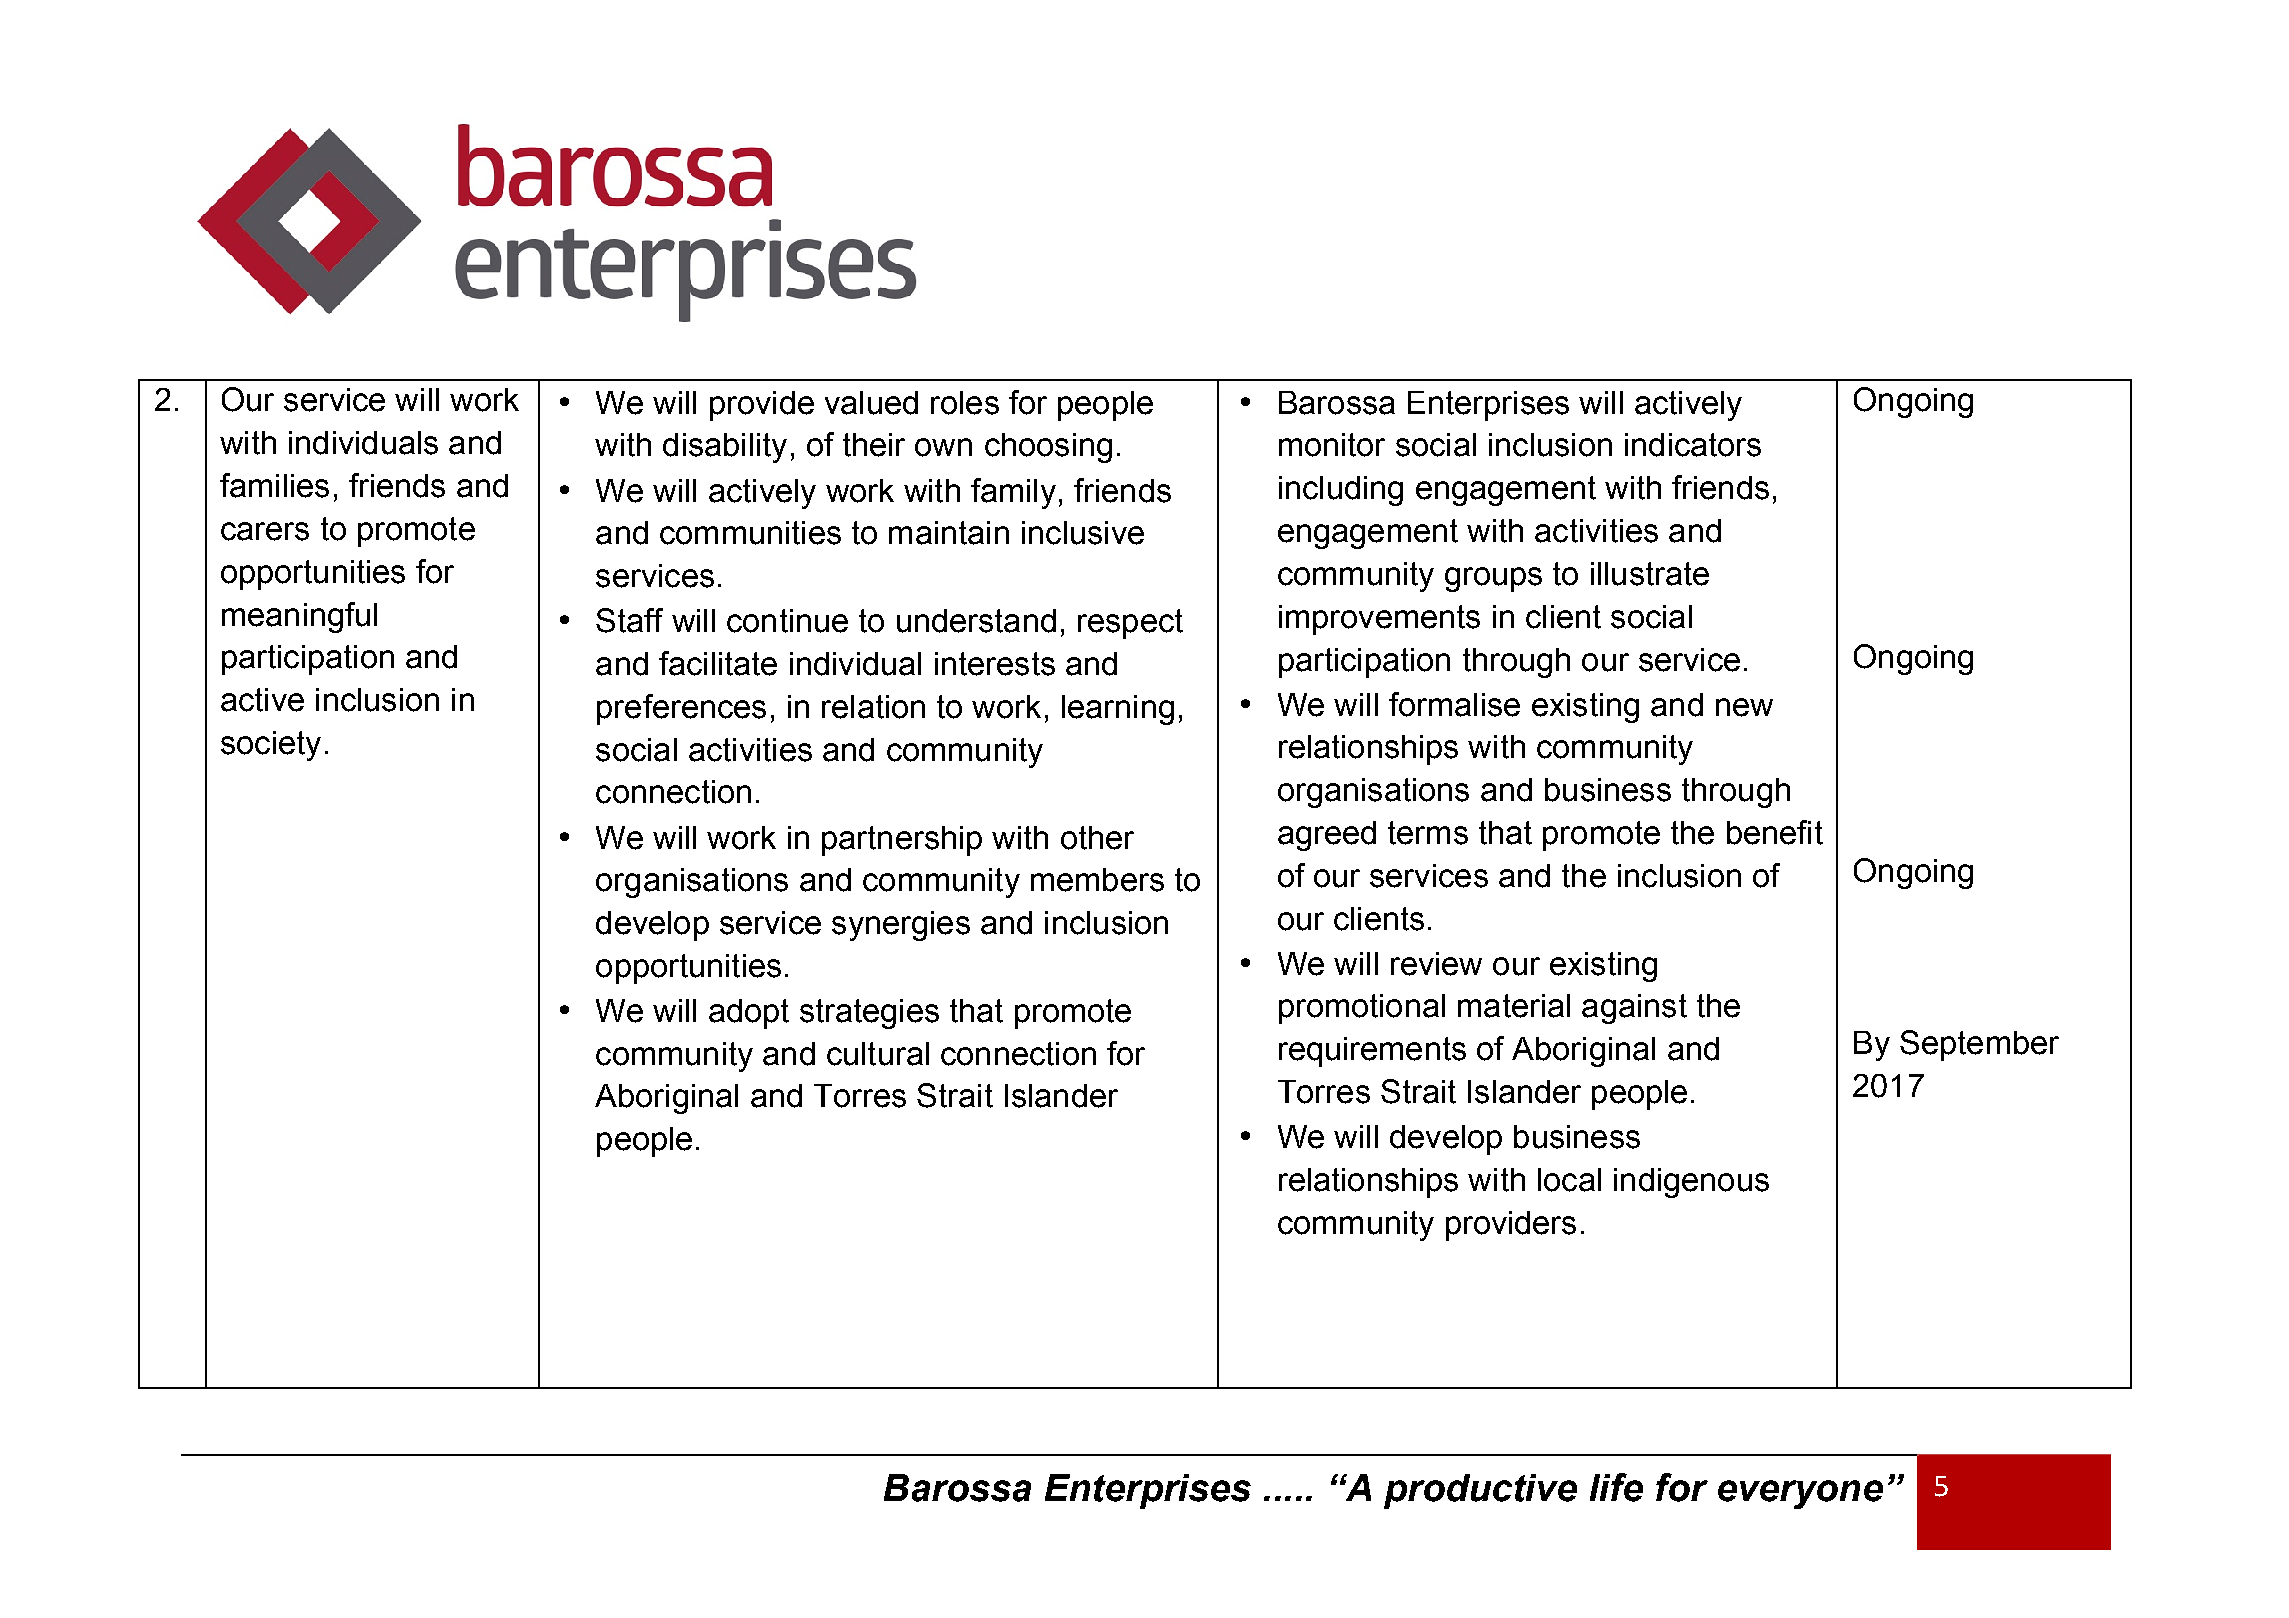  I want to click on against, so click(1634, 1009).
